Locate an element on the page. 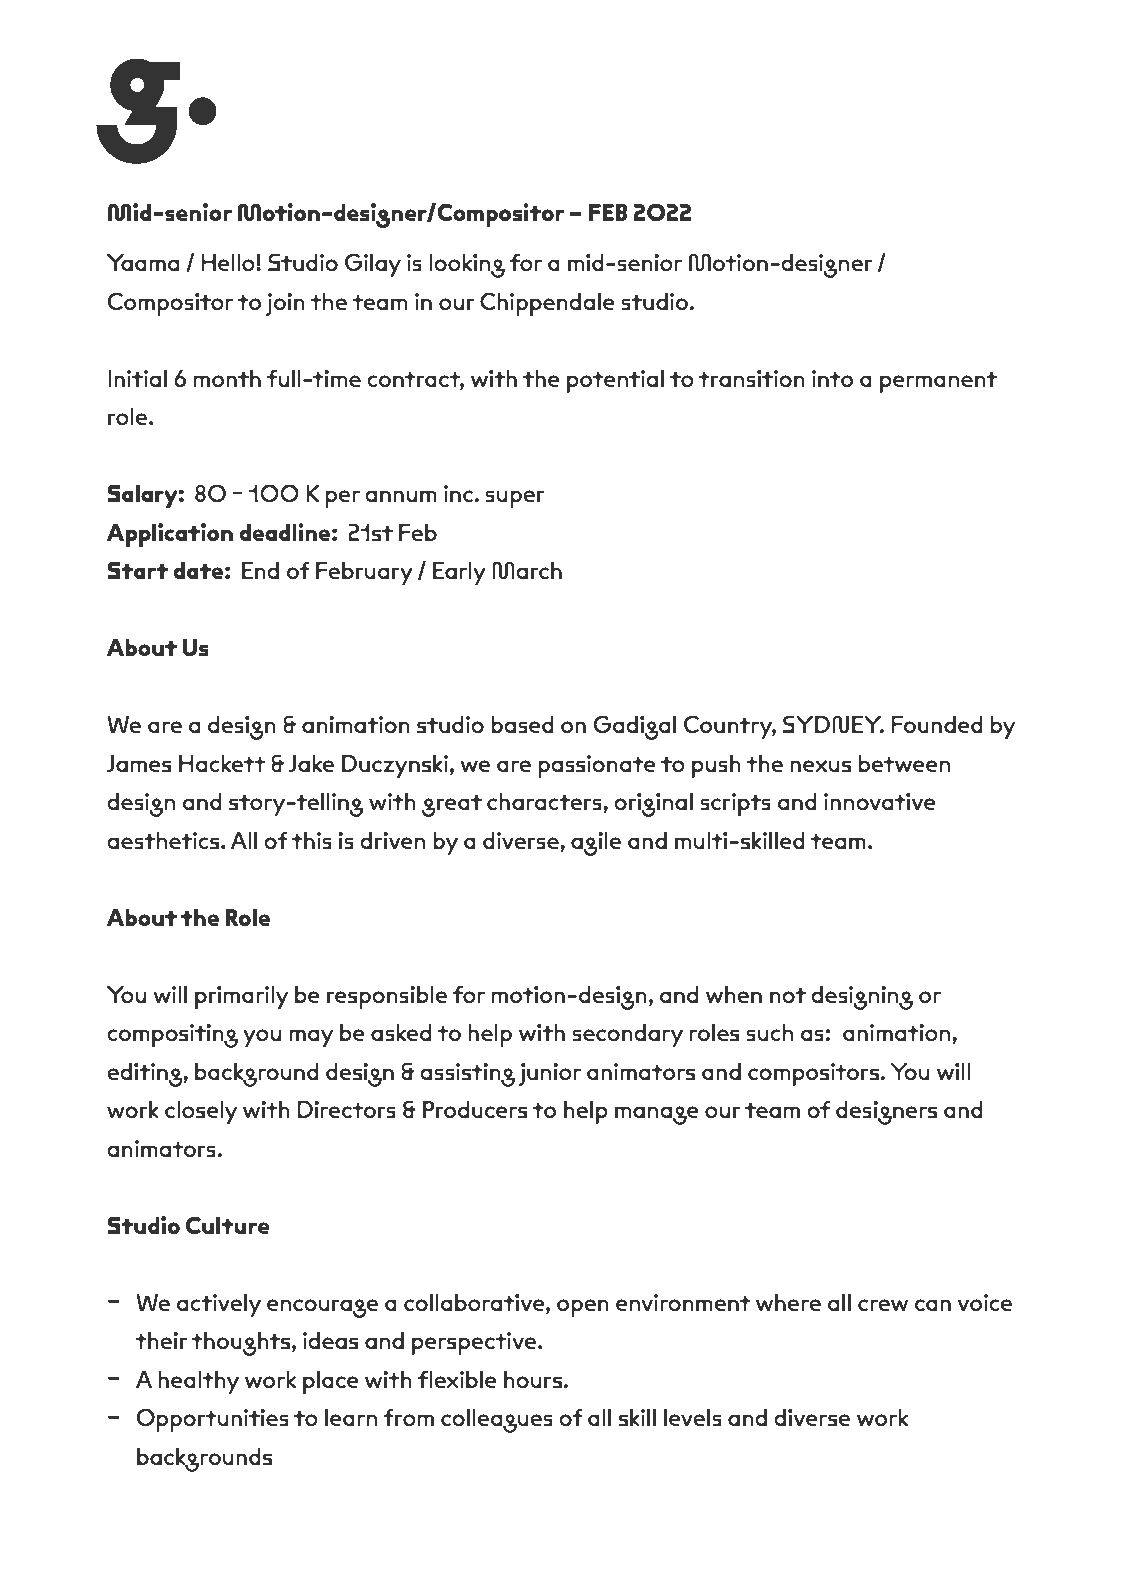 The height and width of the image is (1589, 1123). Hackett is located at coordinates (222, 763).
